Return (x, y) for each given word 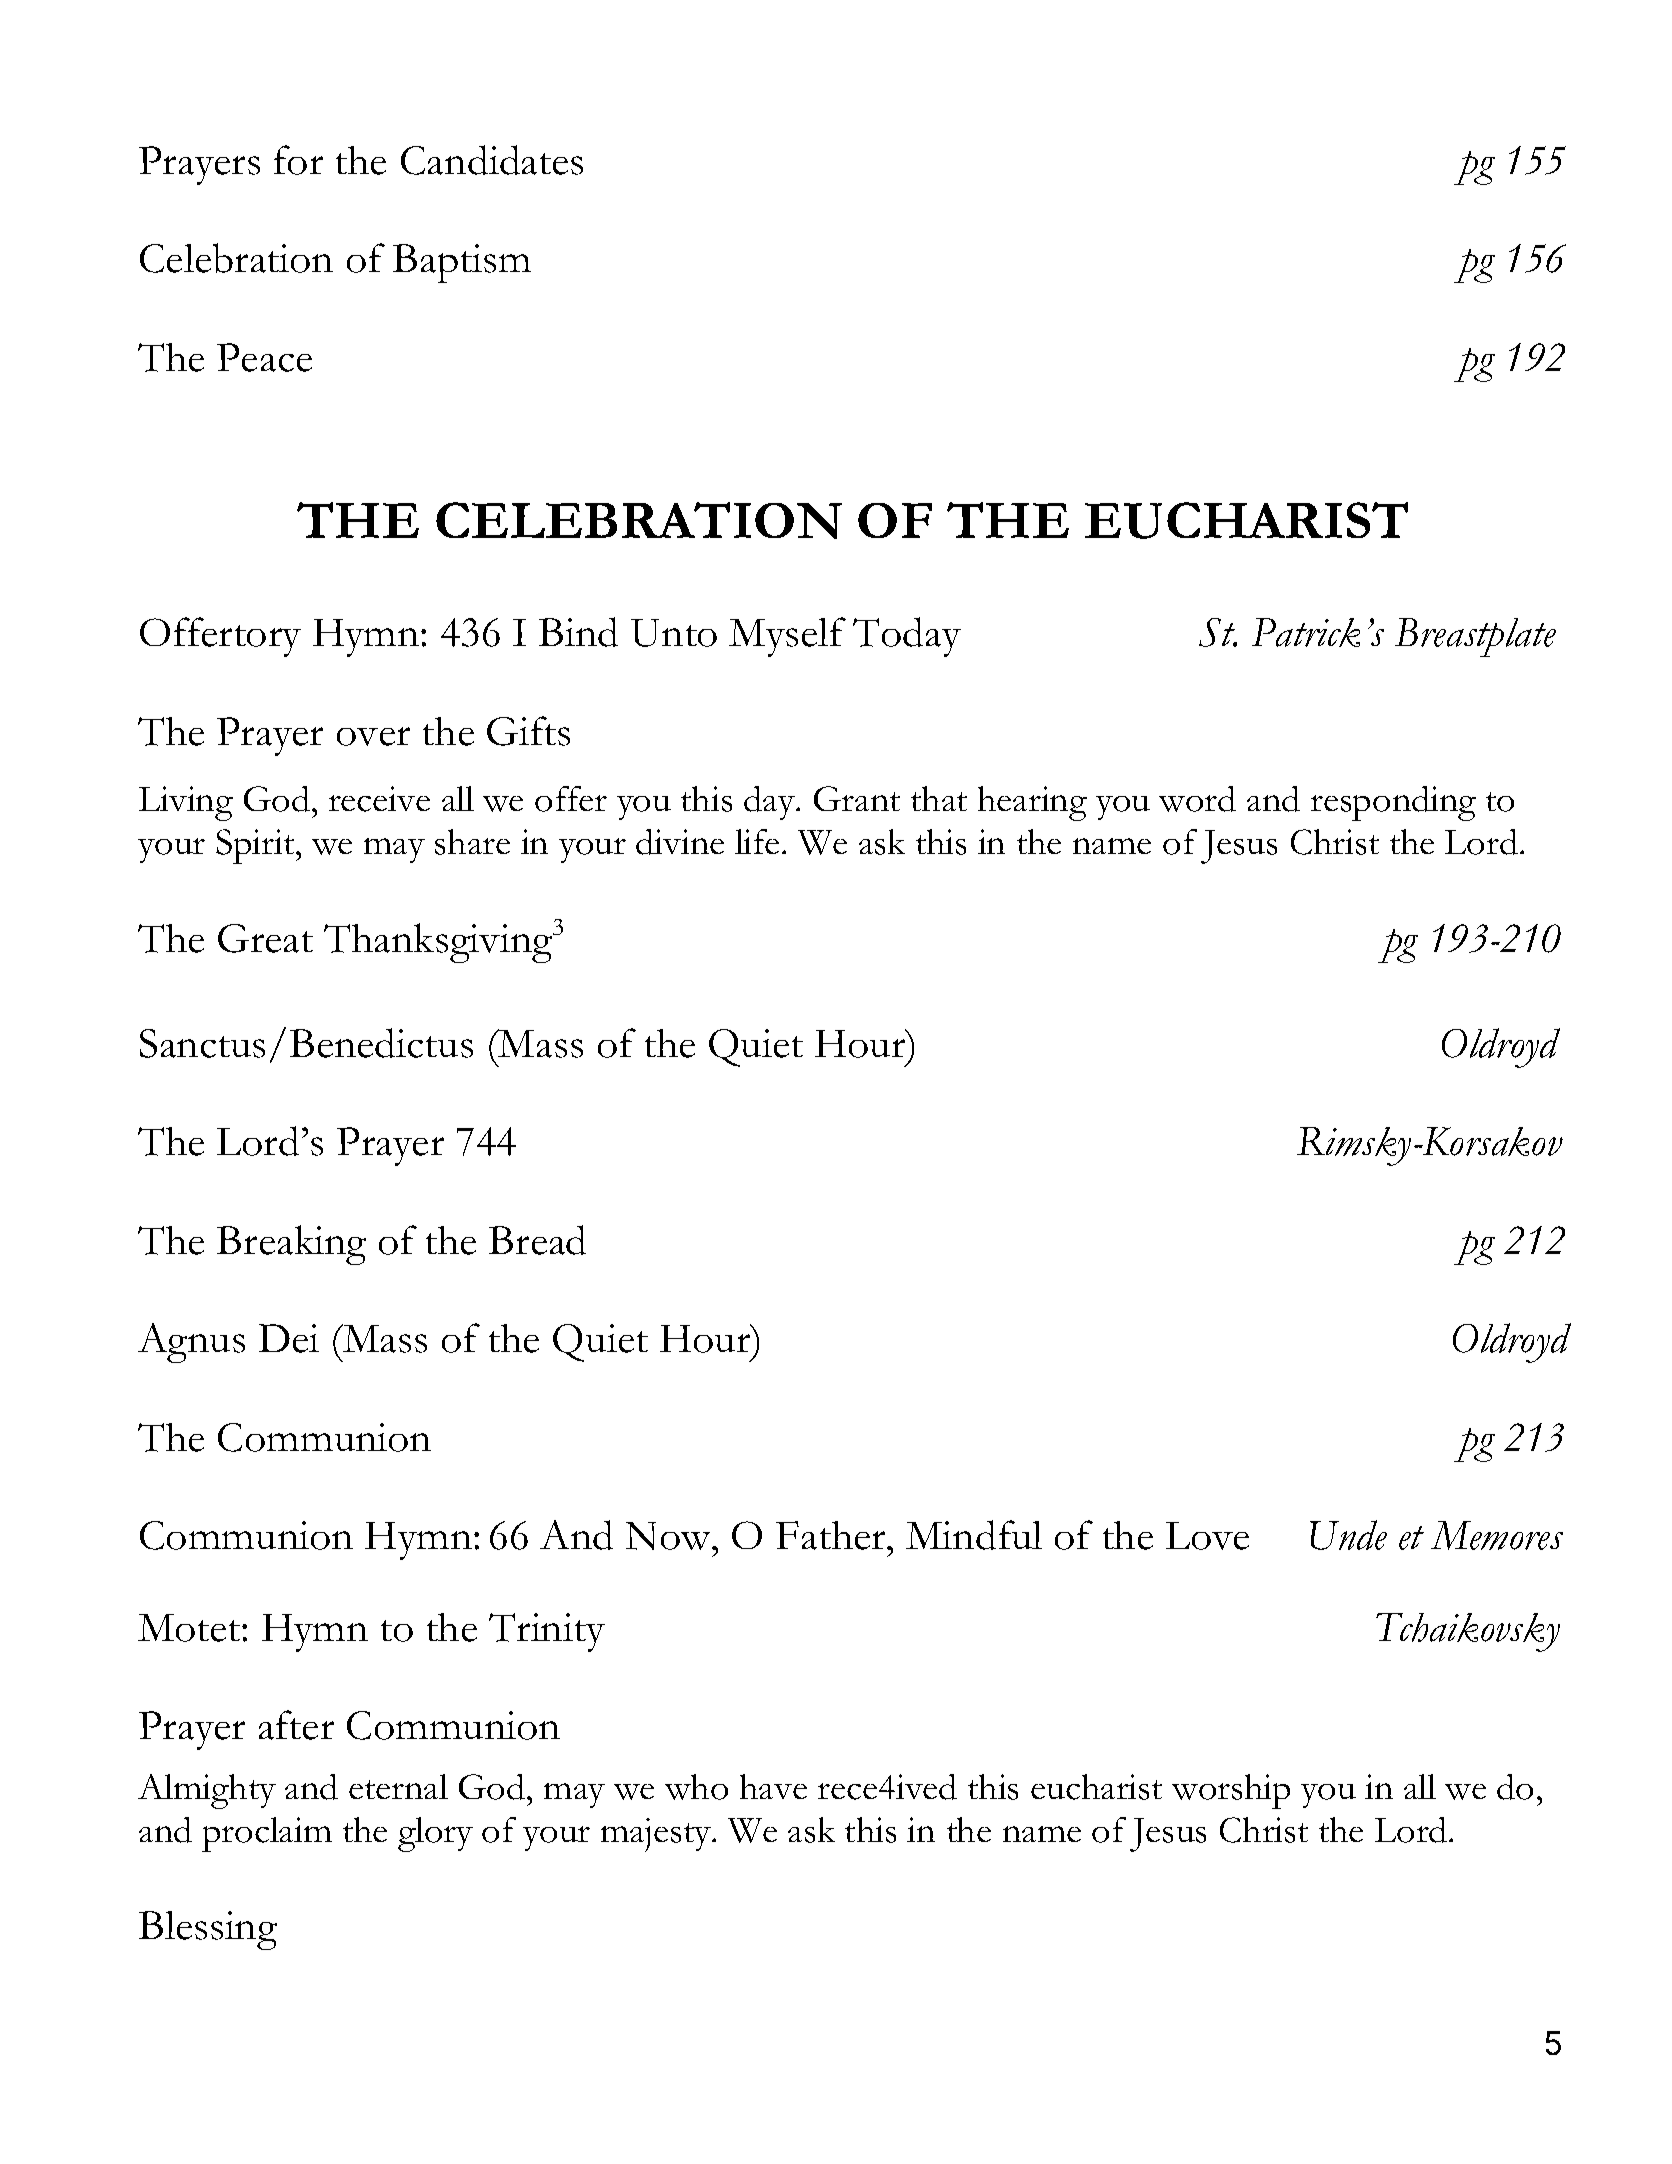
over (373, 736)
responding (1393, 803)
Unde (1348, 1535)
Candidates (492, 160)
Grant (857, 798)
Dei (289, 1338)
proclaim (267, 1834)
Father (832, 1535)
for (298, 160)
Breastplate (1475, 637)
